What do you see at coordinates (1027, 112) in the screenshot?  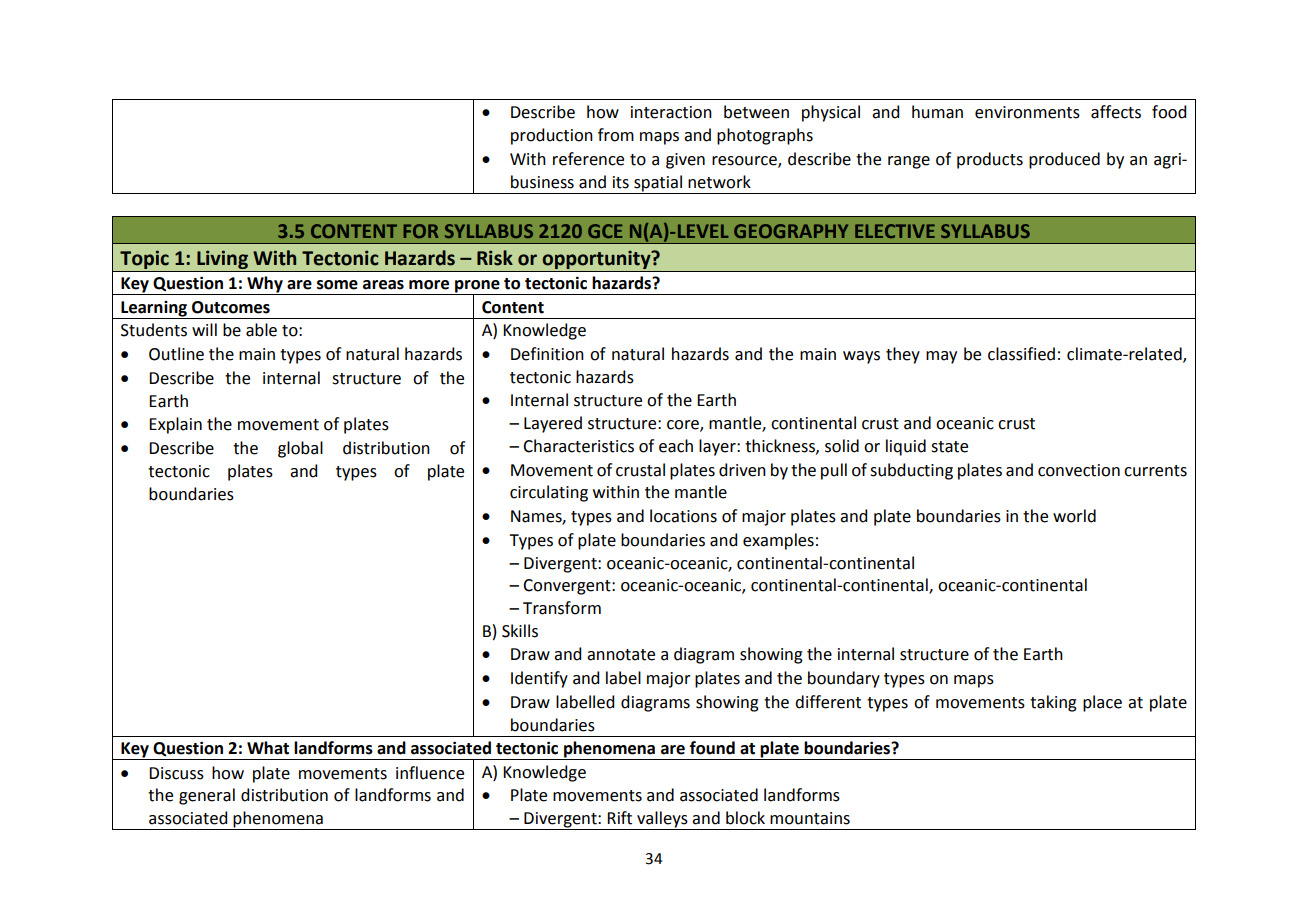 I see `environments` at bounding box center [1027, 112].
